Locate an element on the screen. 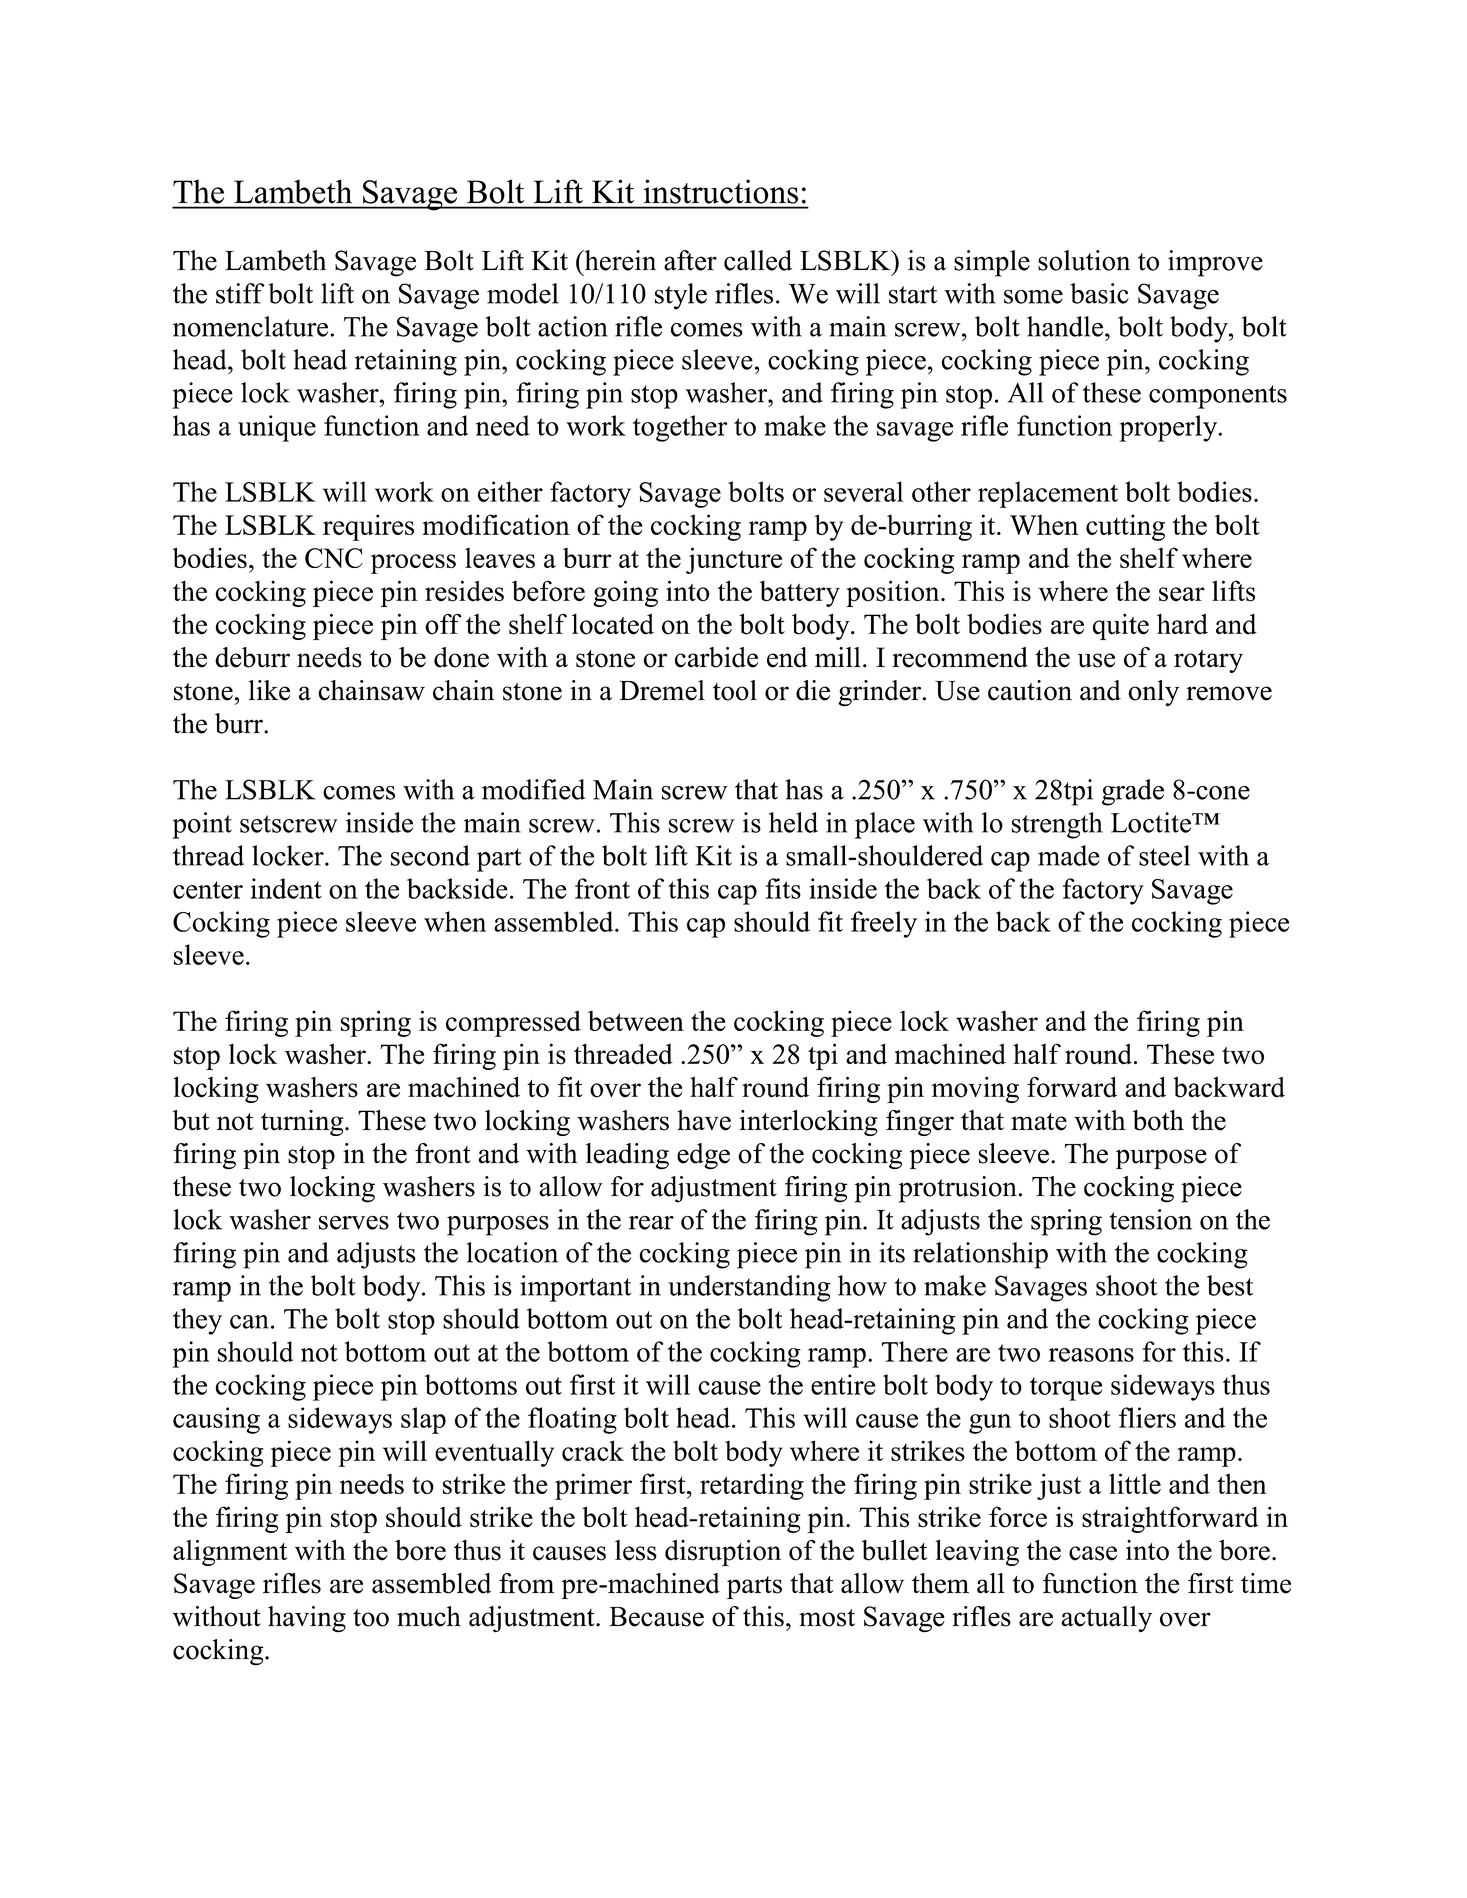  stiff is located at coordinates (240, 293).
